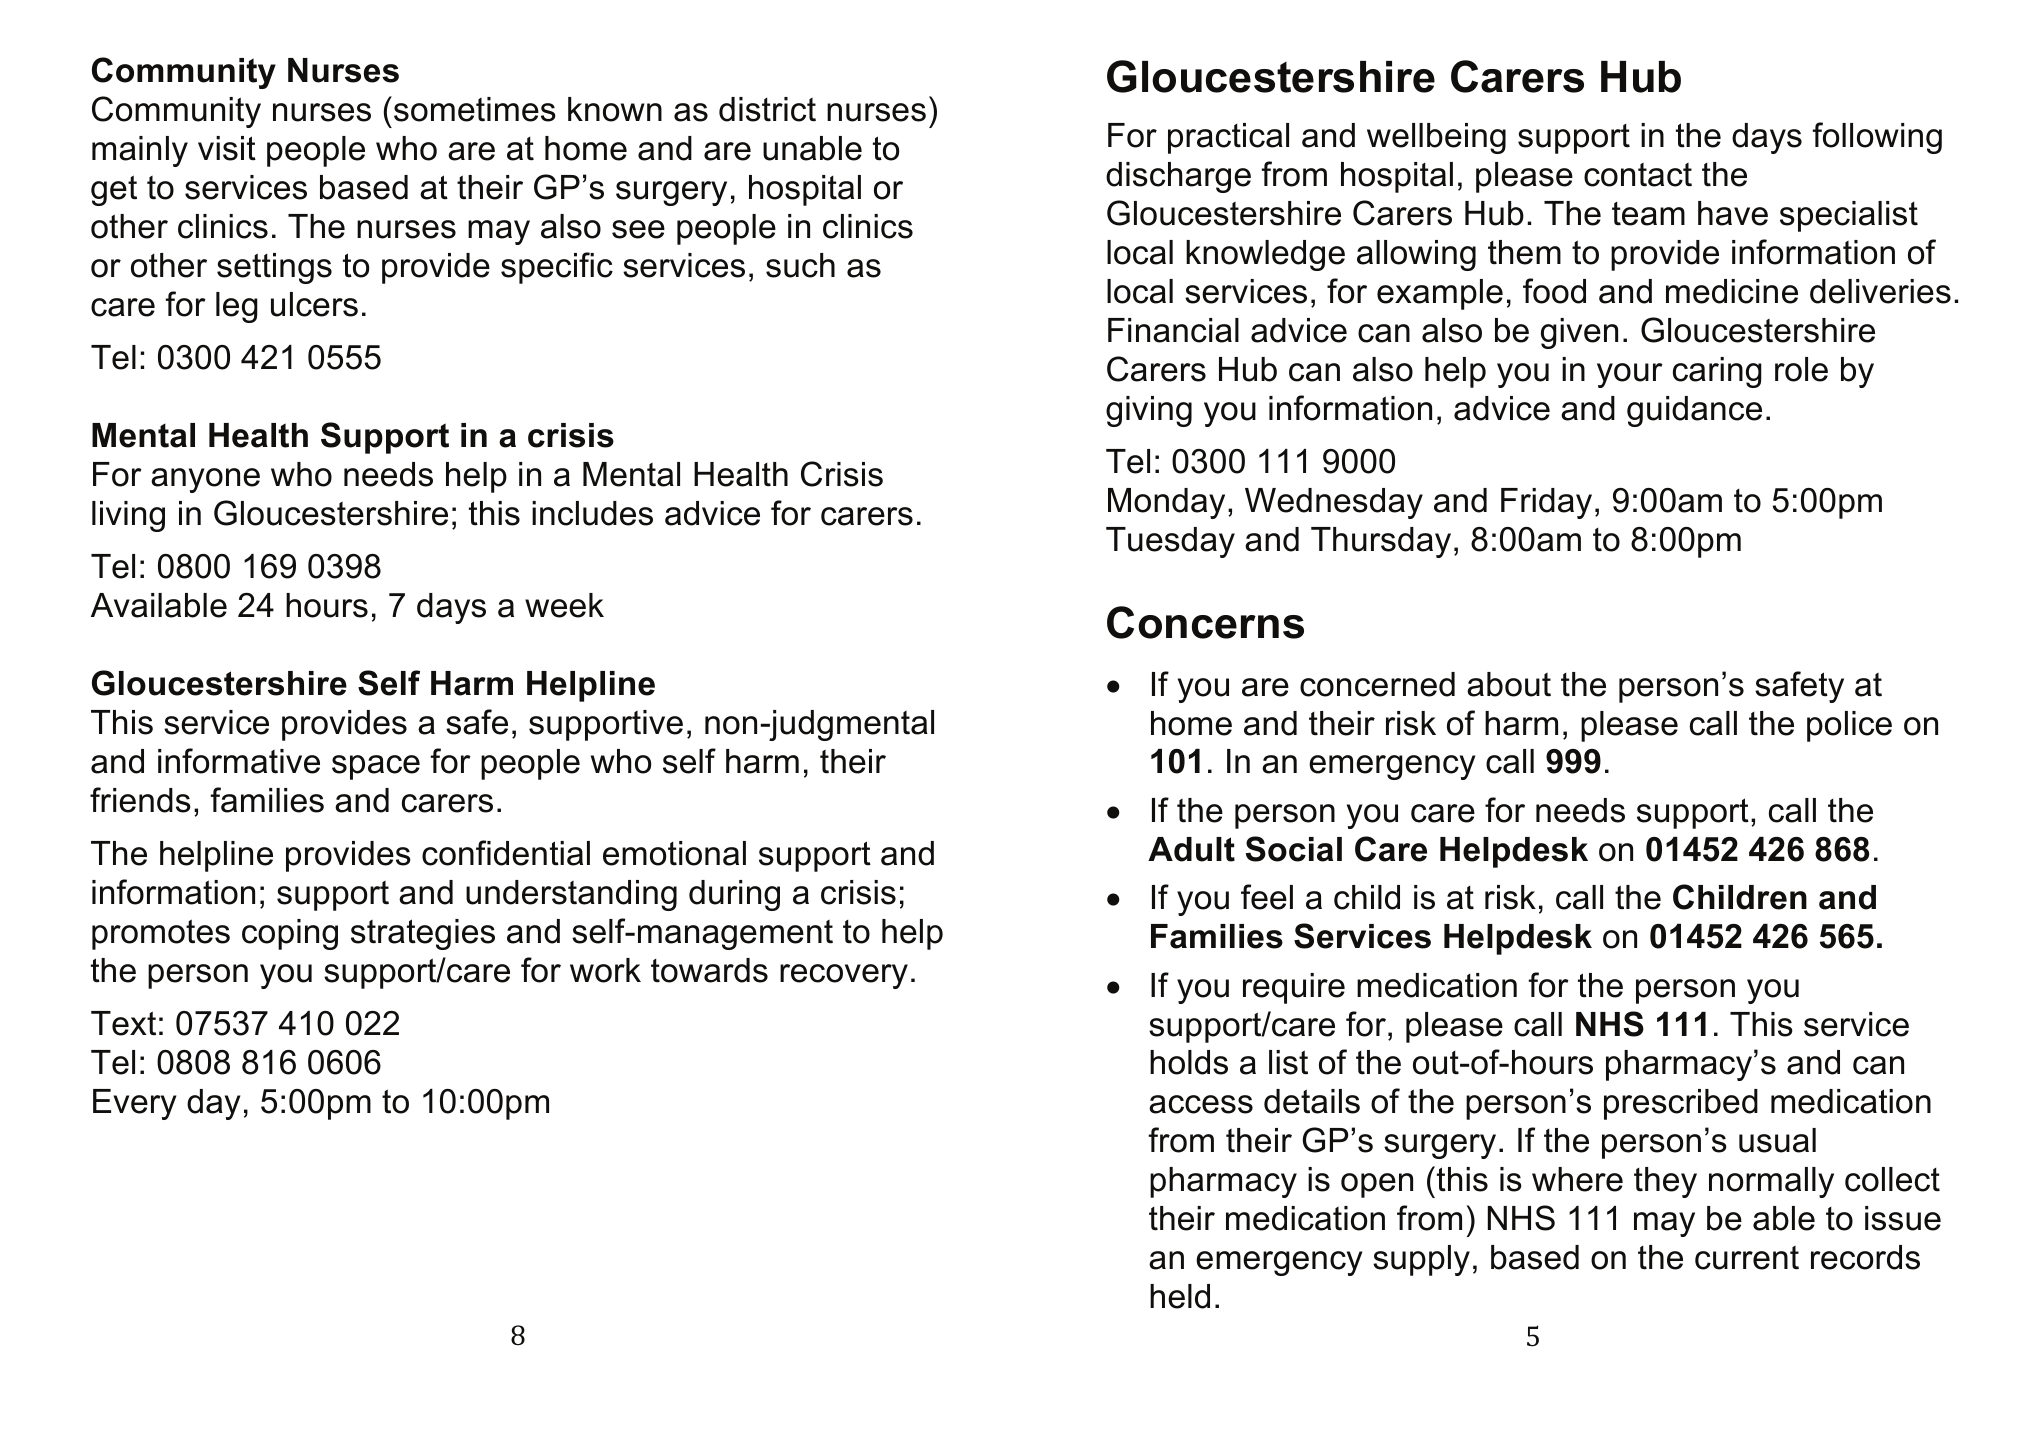 This document has height=1439, width=2035. Describe the element at coordinates (1178, 177) in the document. I see `discharge` at that location.
